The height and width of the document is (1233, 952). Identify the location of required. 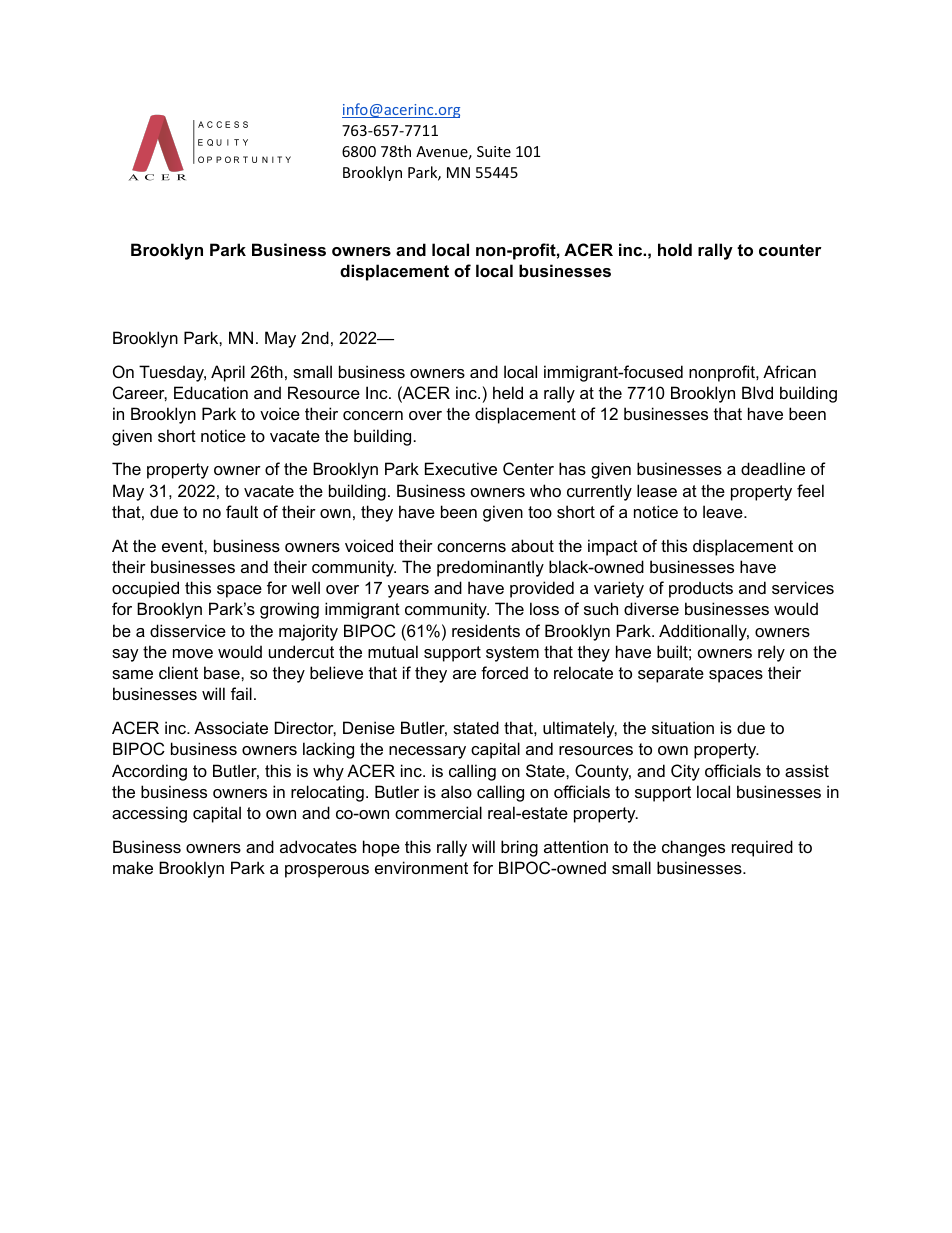
(762, 848).
